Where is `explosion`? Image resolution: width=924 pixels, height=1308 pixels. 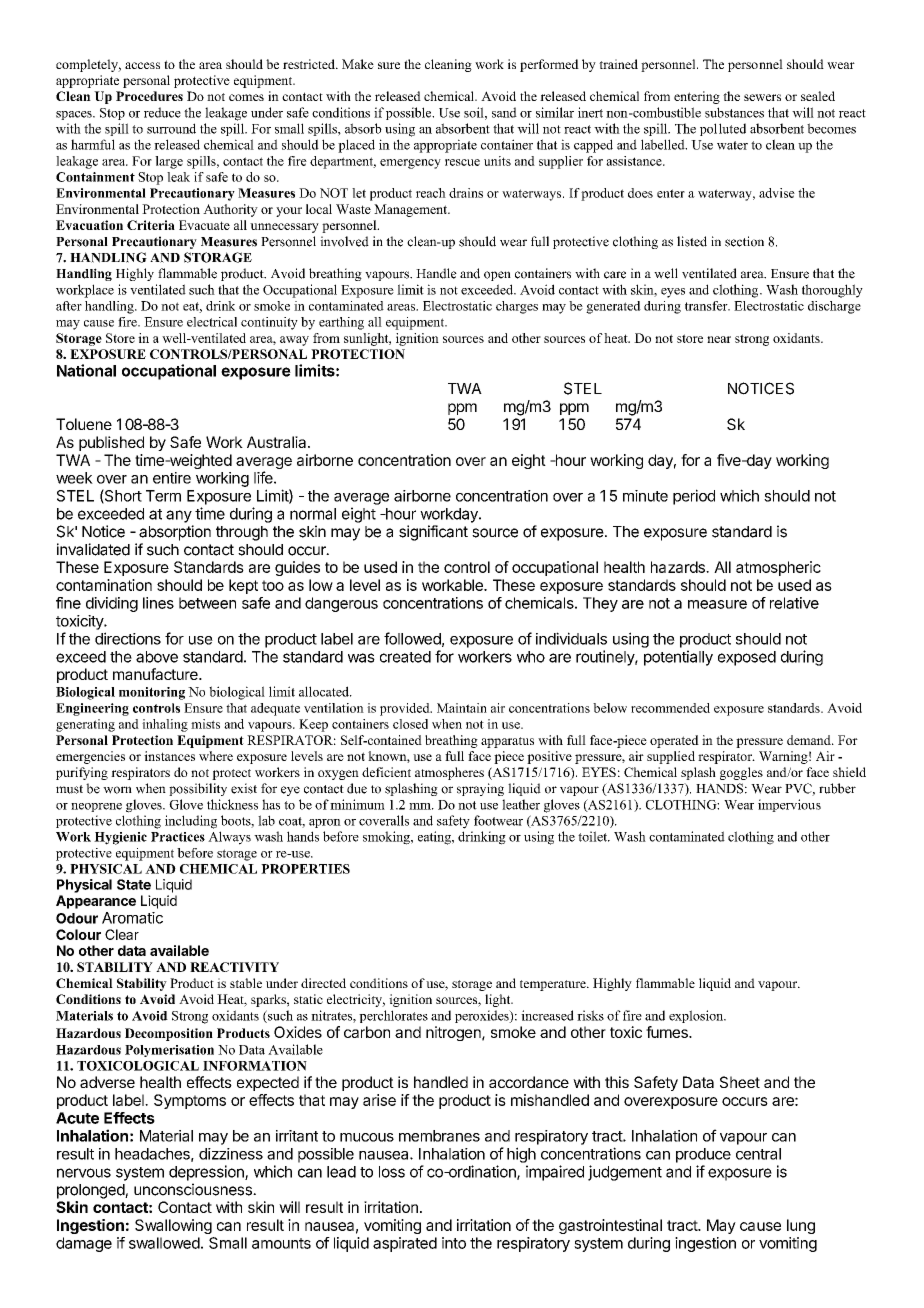 explosion is located at coordinates (697, 1016).
